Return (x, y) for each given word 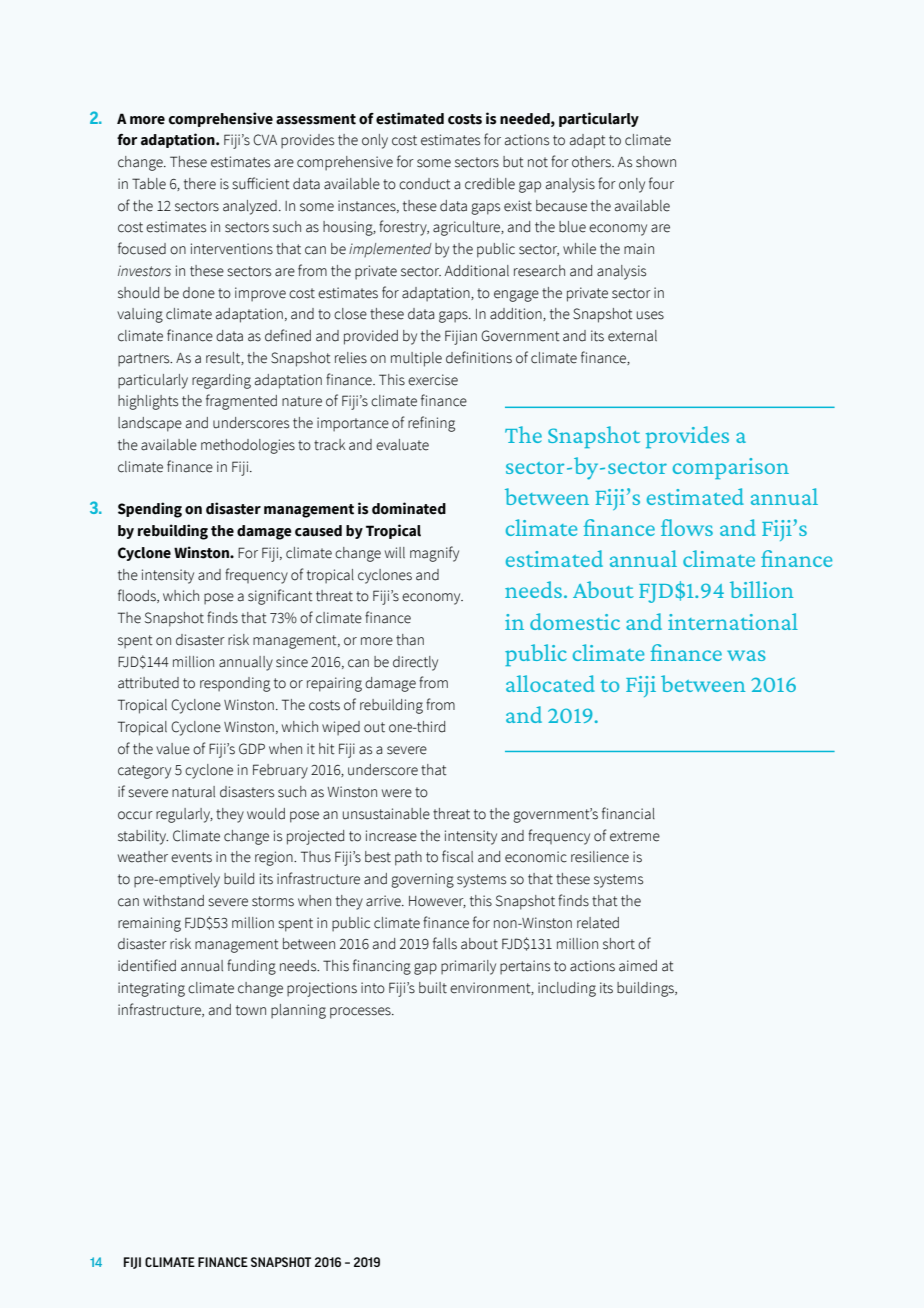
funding (251, 967)
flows (687, 527)
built (433, 988)
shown (656, 162)
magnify (434, 554)
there (200, 184)
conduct (425, 184)
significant (280, 597)
